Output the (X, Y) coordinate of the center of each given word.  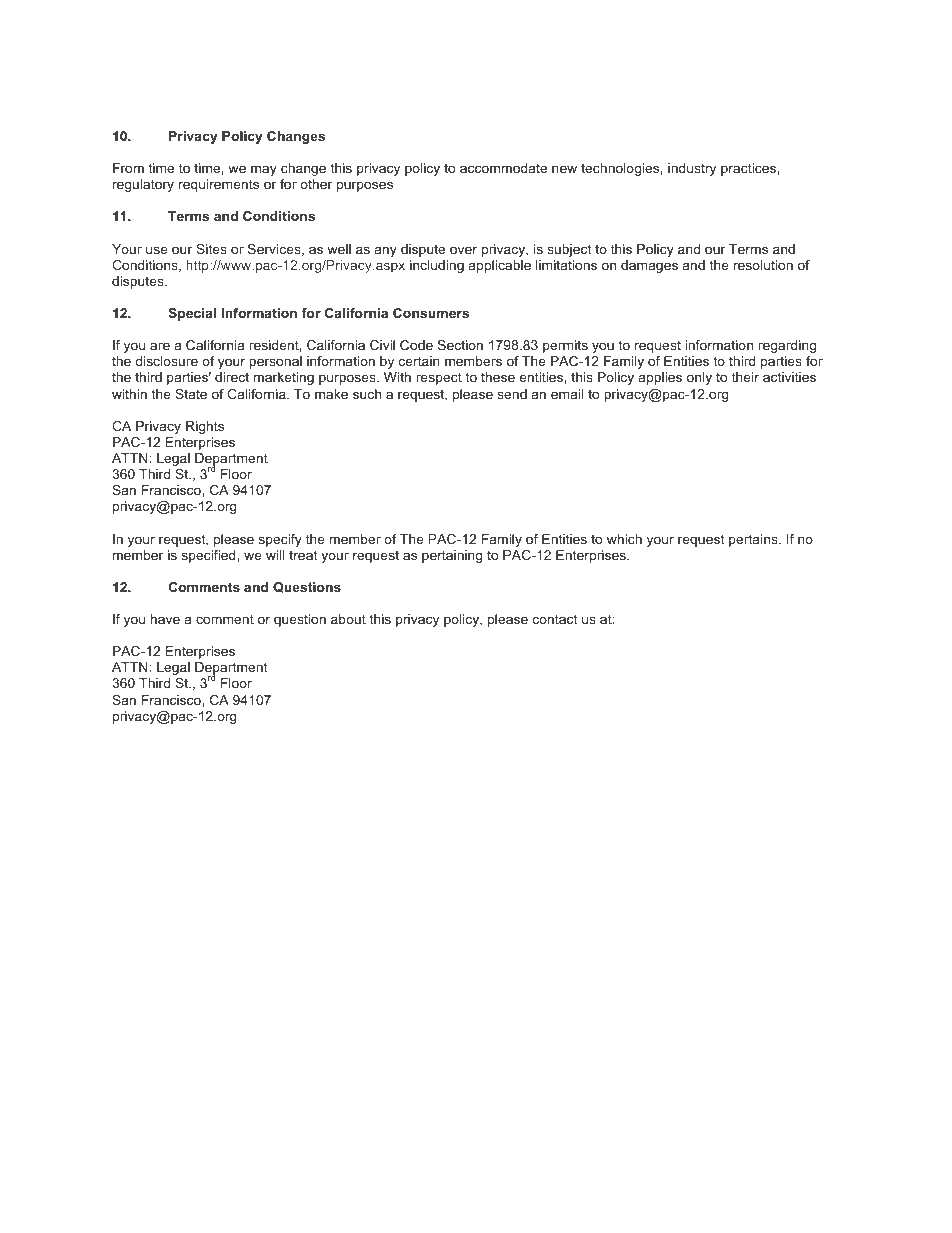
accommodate (503, 168)
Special (192, 314)
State (191, 394)
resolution (763, 265)
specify (280, 540)
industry (692, 169)
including (437, 266)
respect (439, 378)
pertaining (452, 556)
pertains (754, 540)
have (165, 619)
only (699, 378)
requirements (219, 185)
